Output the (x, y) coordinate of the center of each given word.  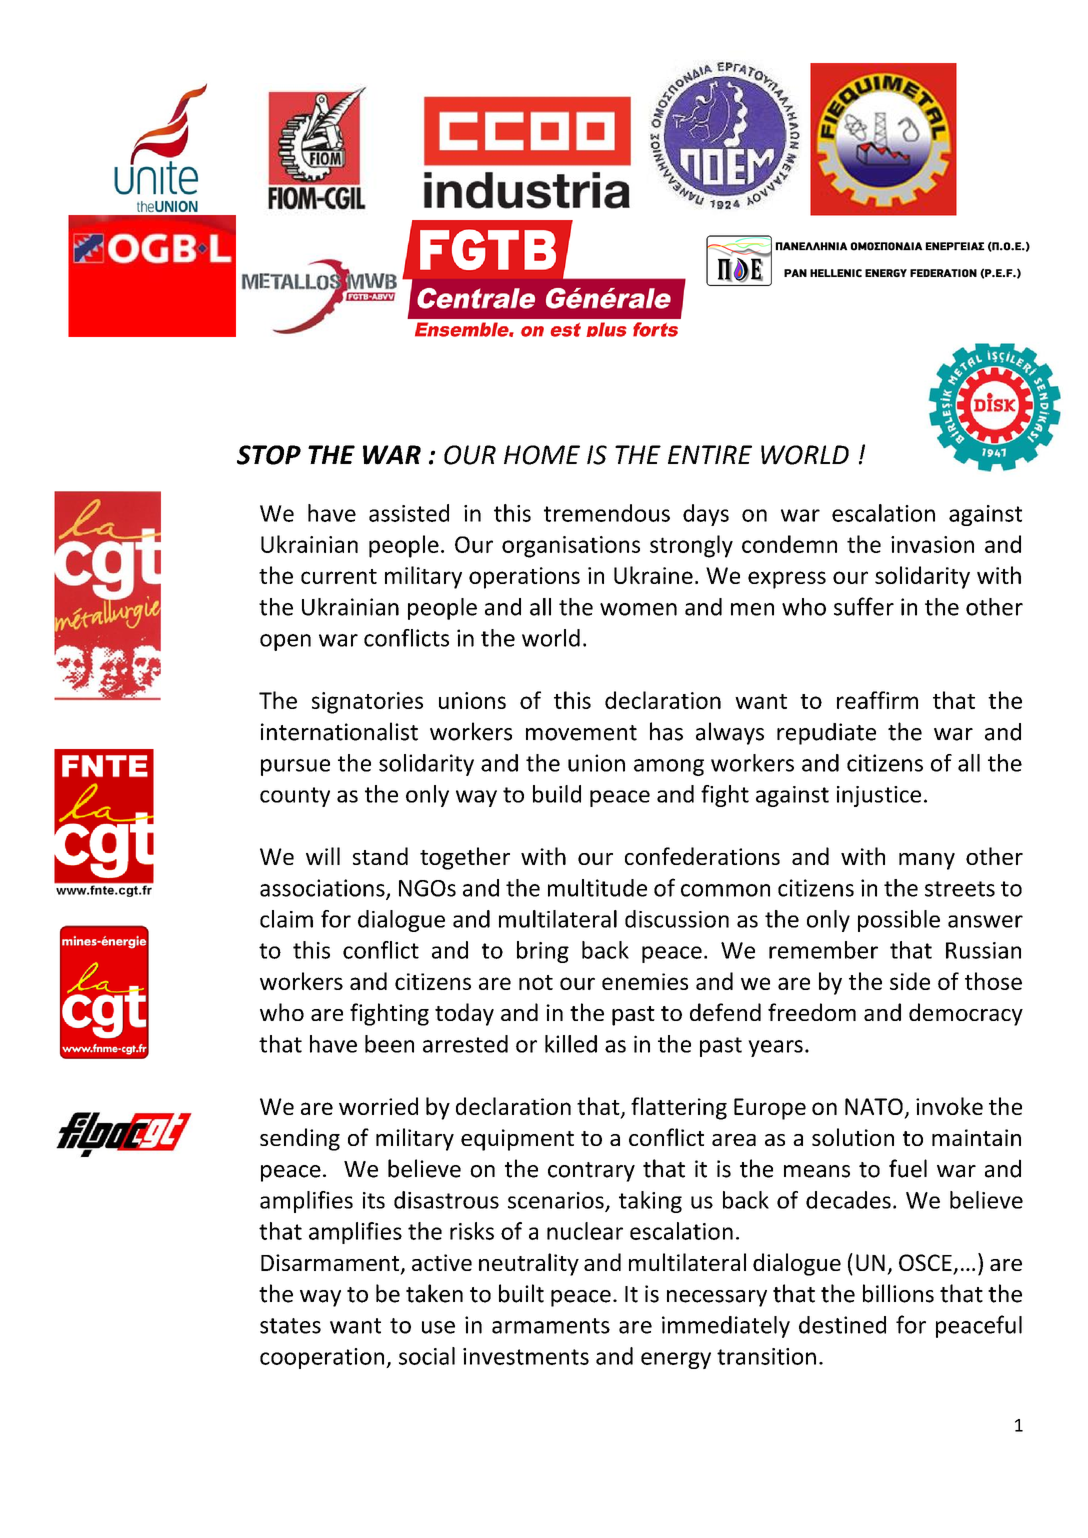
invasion (932, 544)
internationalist (339, 731)
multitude (597, 888)
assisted (409, 513)
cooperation (322, 1358)
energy (676, 1360)
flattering (679, 1108)
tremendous (607, 513)
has (666, 731)
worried (378, 1106)
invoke (949, 1106)
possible (899, 921)
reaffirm (877, 700)
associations (323, 889)
